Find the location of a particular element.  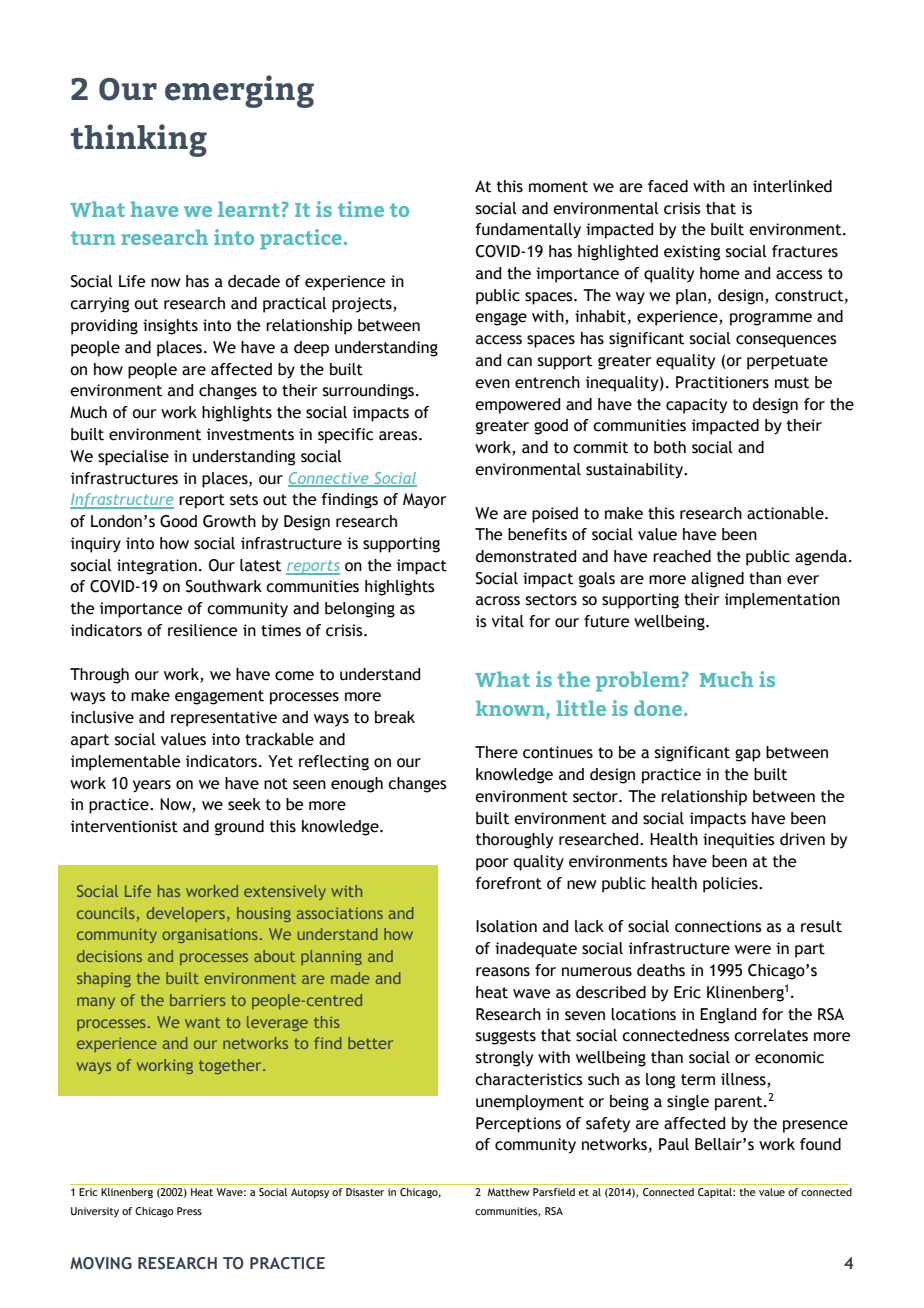

across is located at coordinates (498, 601).
